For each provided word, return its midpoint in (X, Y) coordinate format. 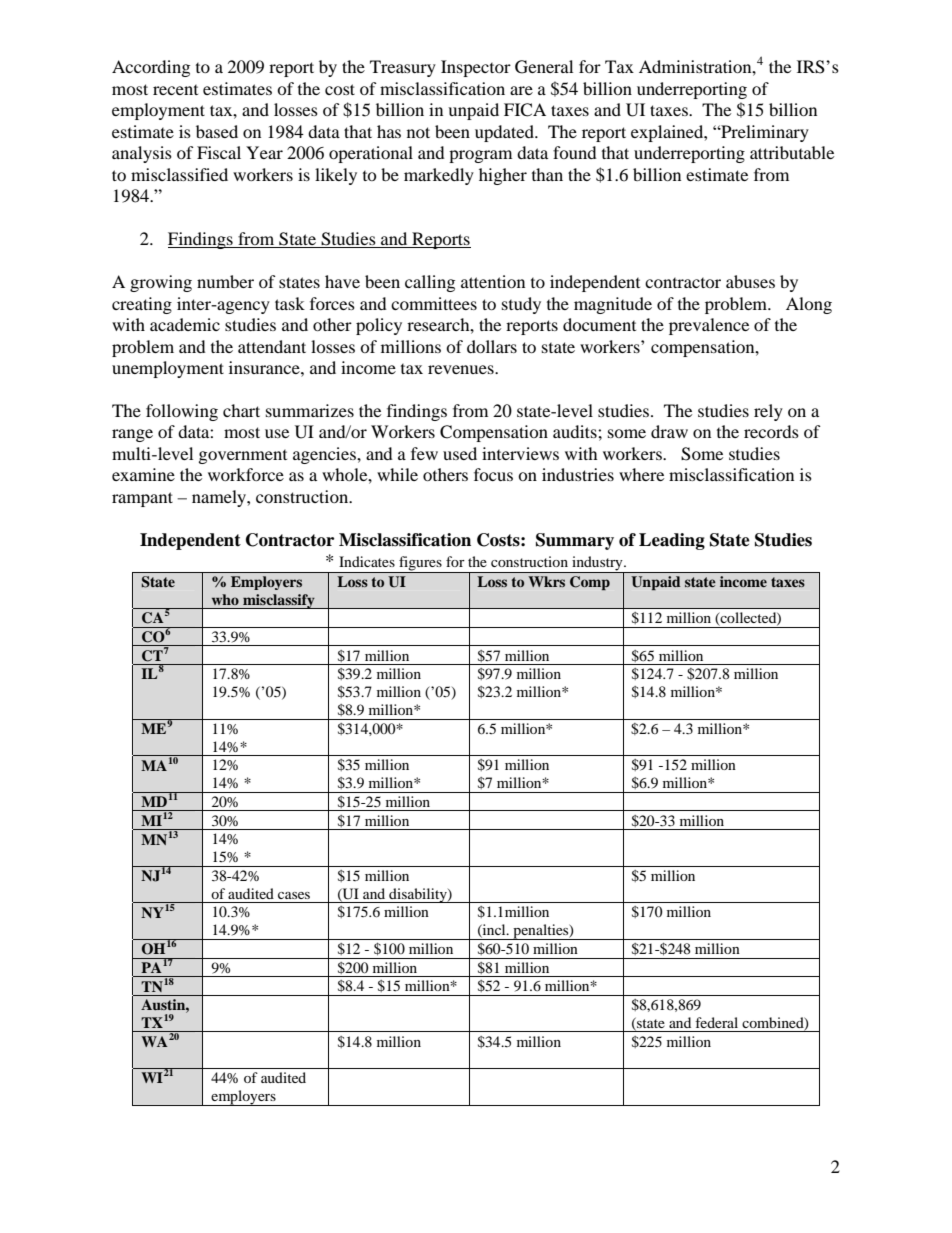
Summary (575, 541)
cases (294, 895)
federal (716, 1022)
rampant (142, 499)
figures (420, 564)
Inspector (476, 68)
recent (175, 90)
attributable (792, 152)
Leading (672, 541)
